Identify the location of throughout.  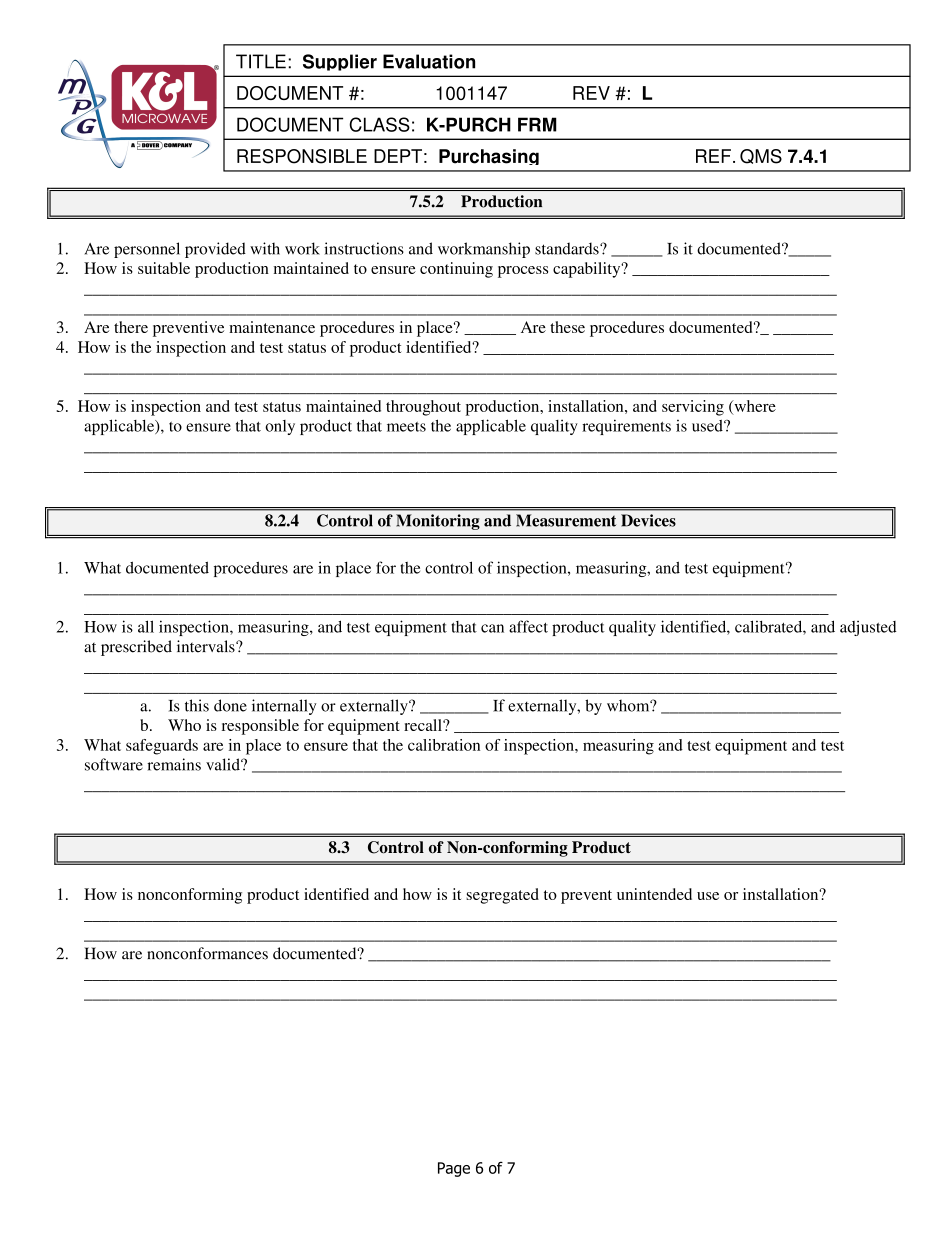
(423, 408).
